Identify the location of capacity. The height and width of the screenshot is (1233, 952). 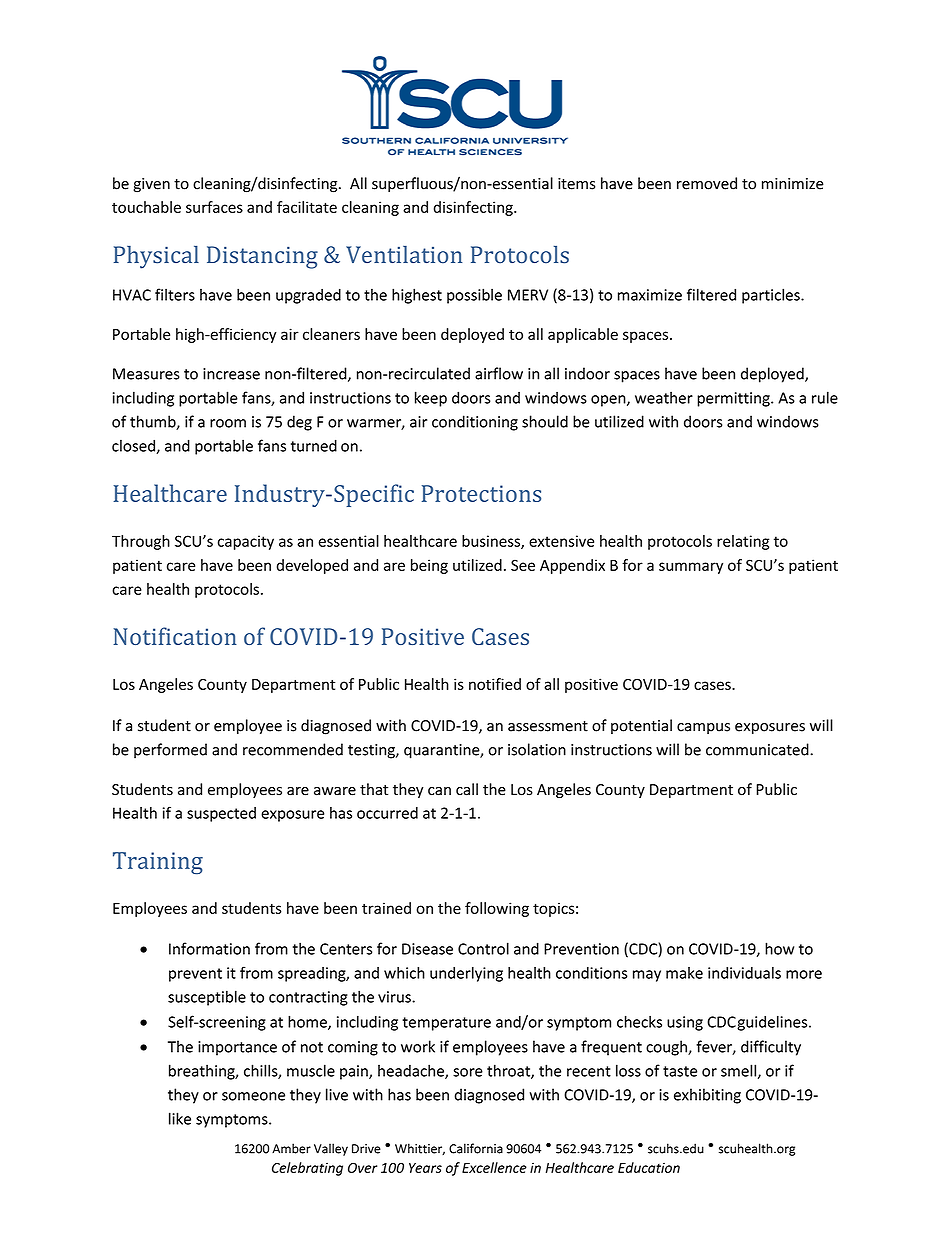
(246, 542).
